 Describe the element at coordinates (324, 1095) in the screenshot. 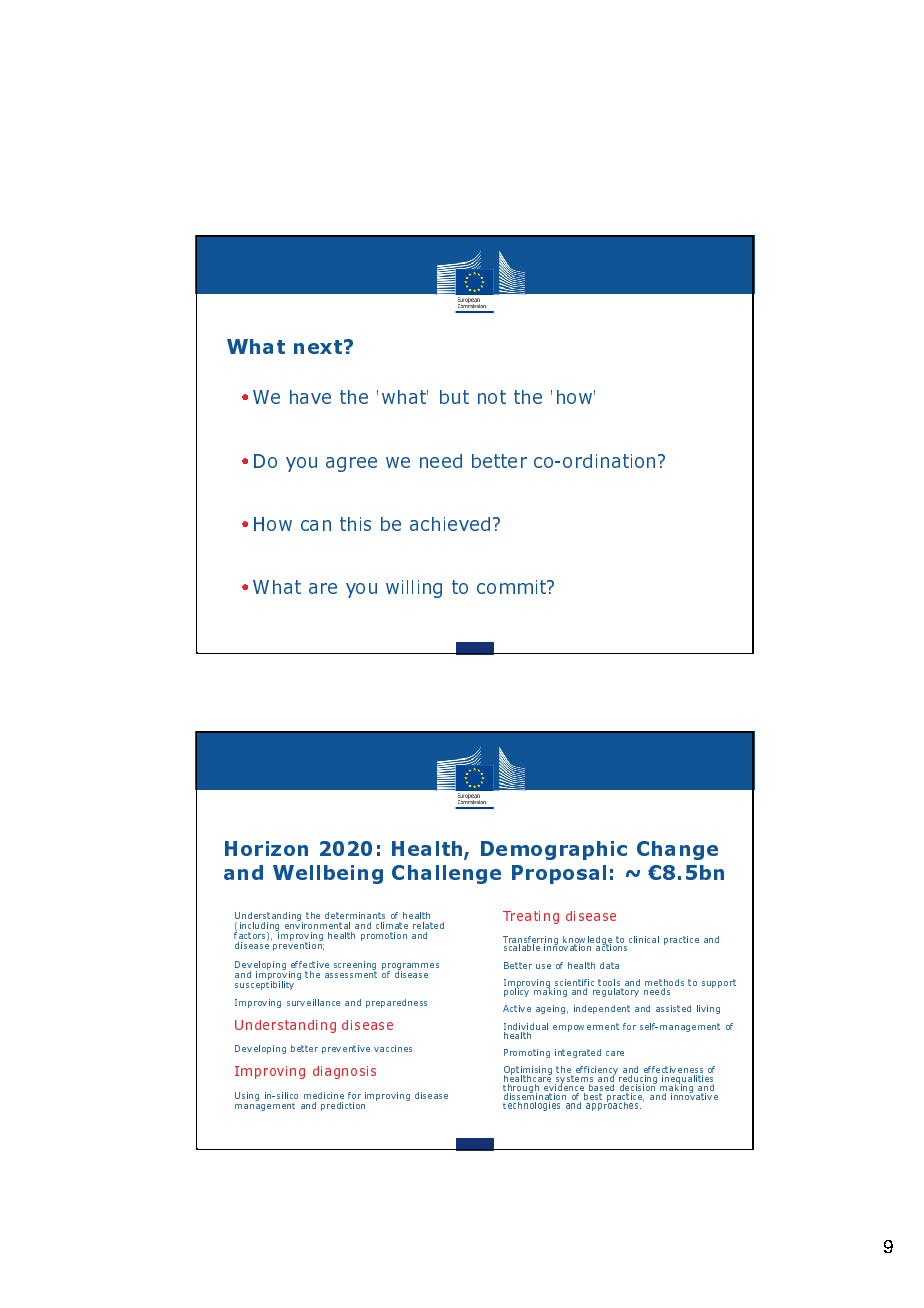

I see `medicine` at that location.
